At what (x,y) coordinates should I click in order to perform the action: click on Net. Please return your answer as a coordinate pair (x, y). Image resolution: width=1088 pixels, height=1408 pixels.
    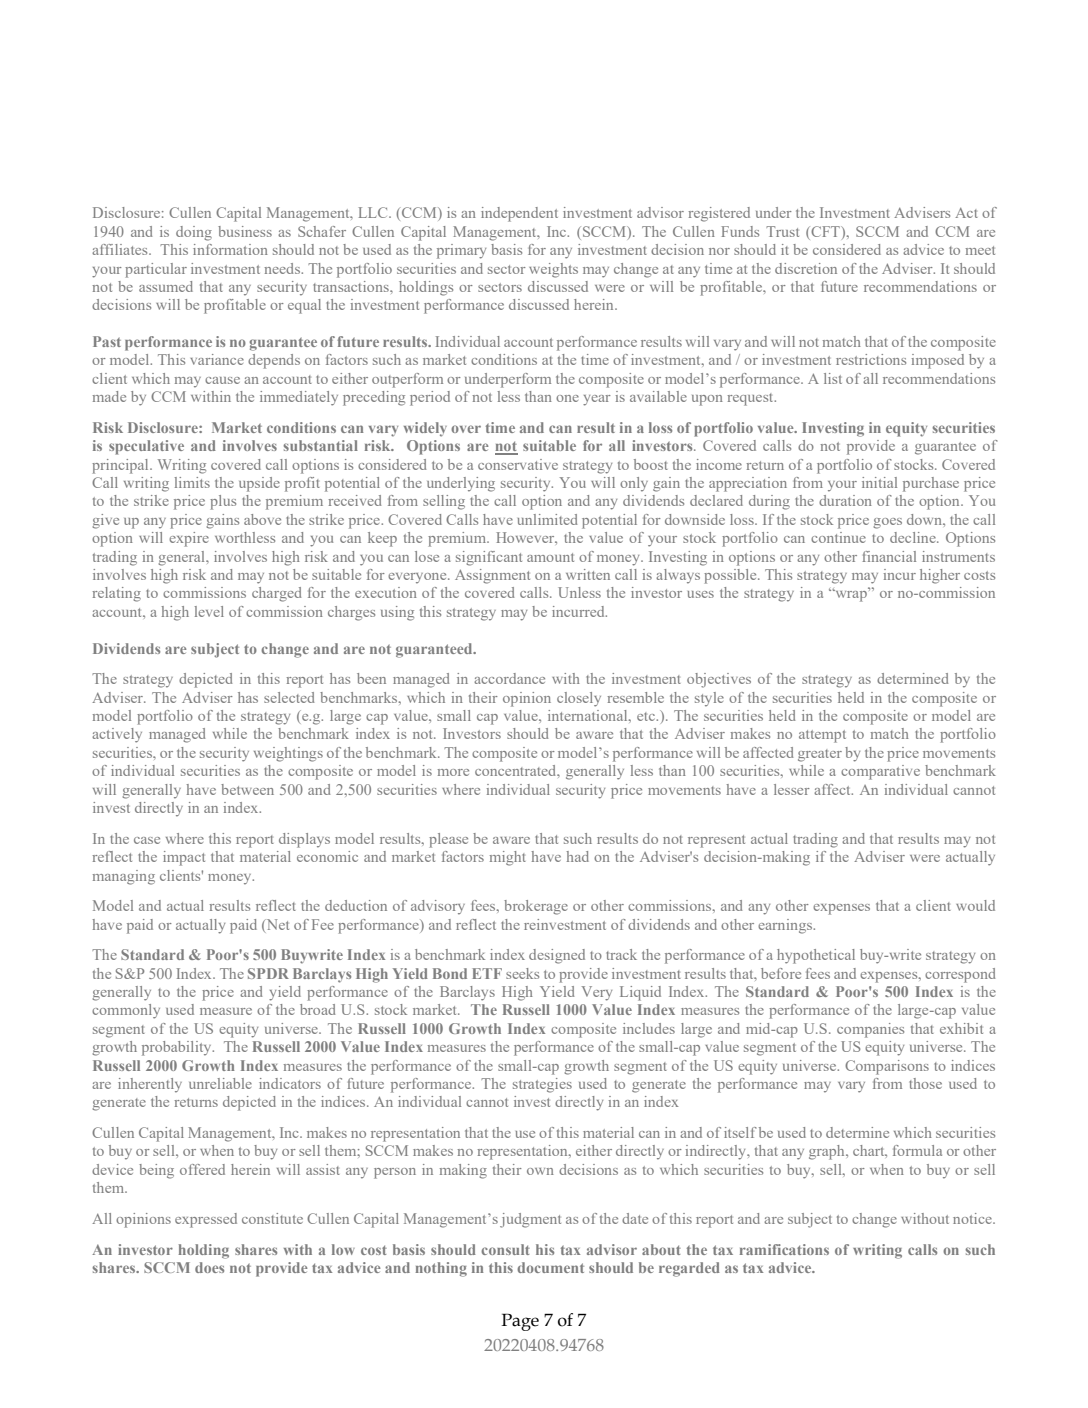
    Looking at the image, I should click on (276, 925).
